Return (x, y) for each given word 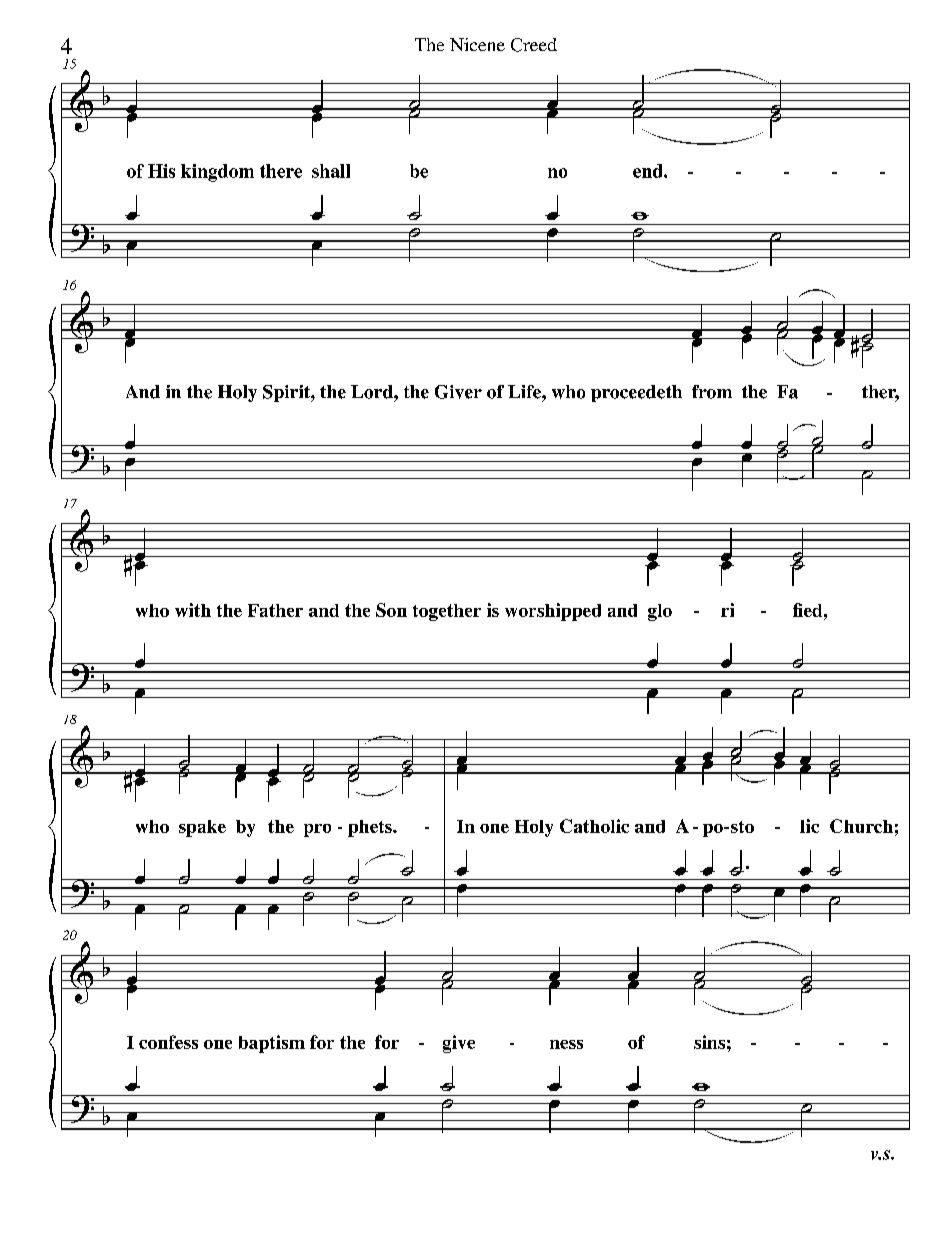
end (649, 171)
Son (391, 610)
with (193, 610)
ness (566, 1044)
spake (202, 828)
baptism (272, 1044)
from (712, 392)
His (161, 171)
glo (660, 612)
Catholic (594, 826)
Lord (373, 392)
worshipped (553, 612)
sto (742, 827)
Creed (534, 45)
